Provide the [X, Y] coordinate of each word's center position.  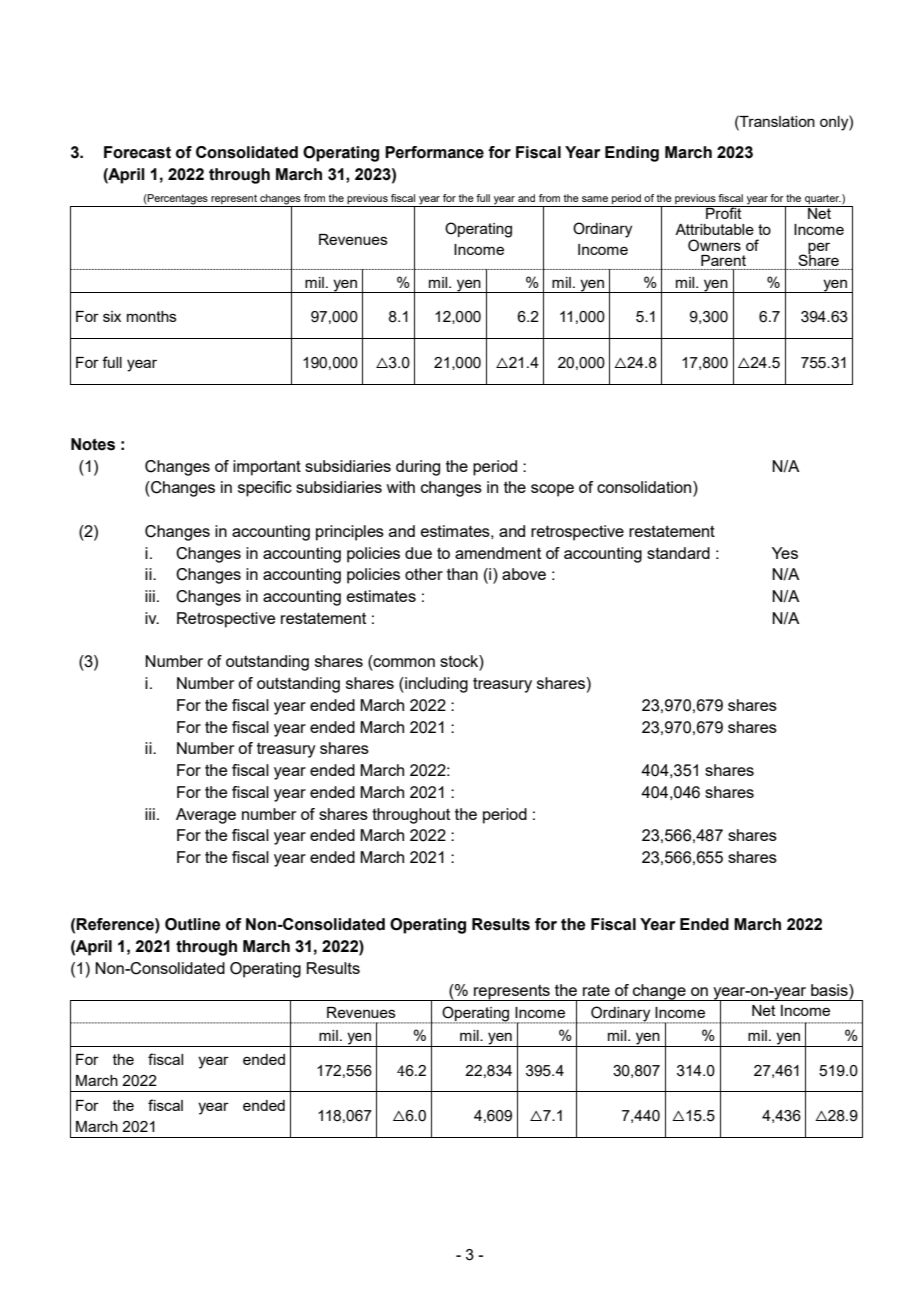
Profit [724, 212]
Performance [434, 152]
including [435, 685]
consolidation [645, 488]
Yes [785, 553]
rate [596, 990]
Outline [193, 924]
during [418, 468]
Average [206, 816]
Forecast [137, 152]
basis [830, 990]
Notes [93, 444]
